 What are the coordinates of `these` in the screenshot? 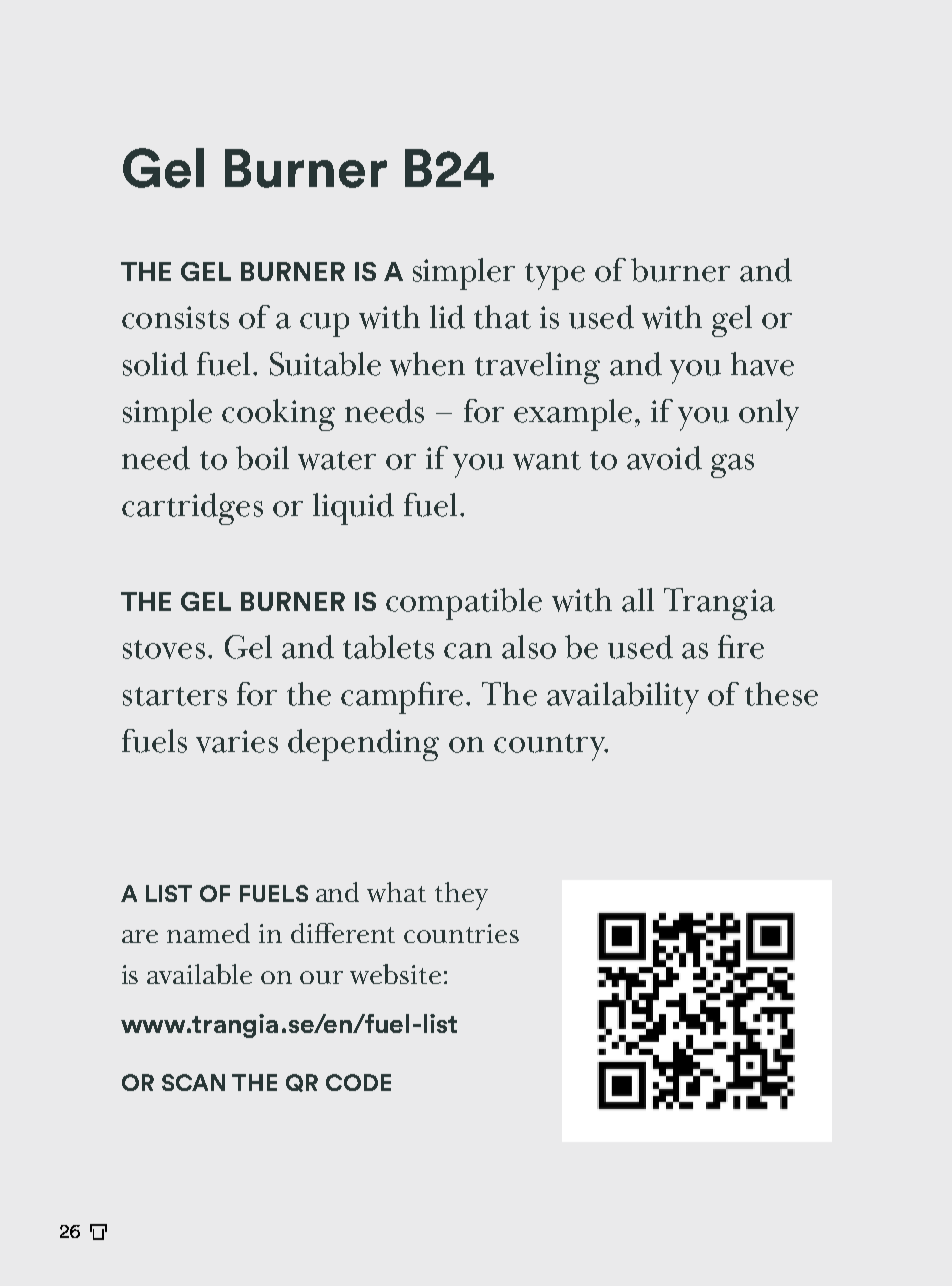 It's located at (781, 694).
